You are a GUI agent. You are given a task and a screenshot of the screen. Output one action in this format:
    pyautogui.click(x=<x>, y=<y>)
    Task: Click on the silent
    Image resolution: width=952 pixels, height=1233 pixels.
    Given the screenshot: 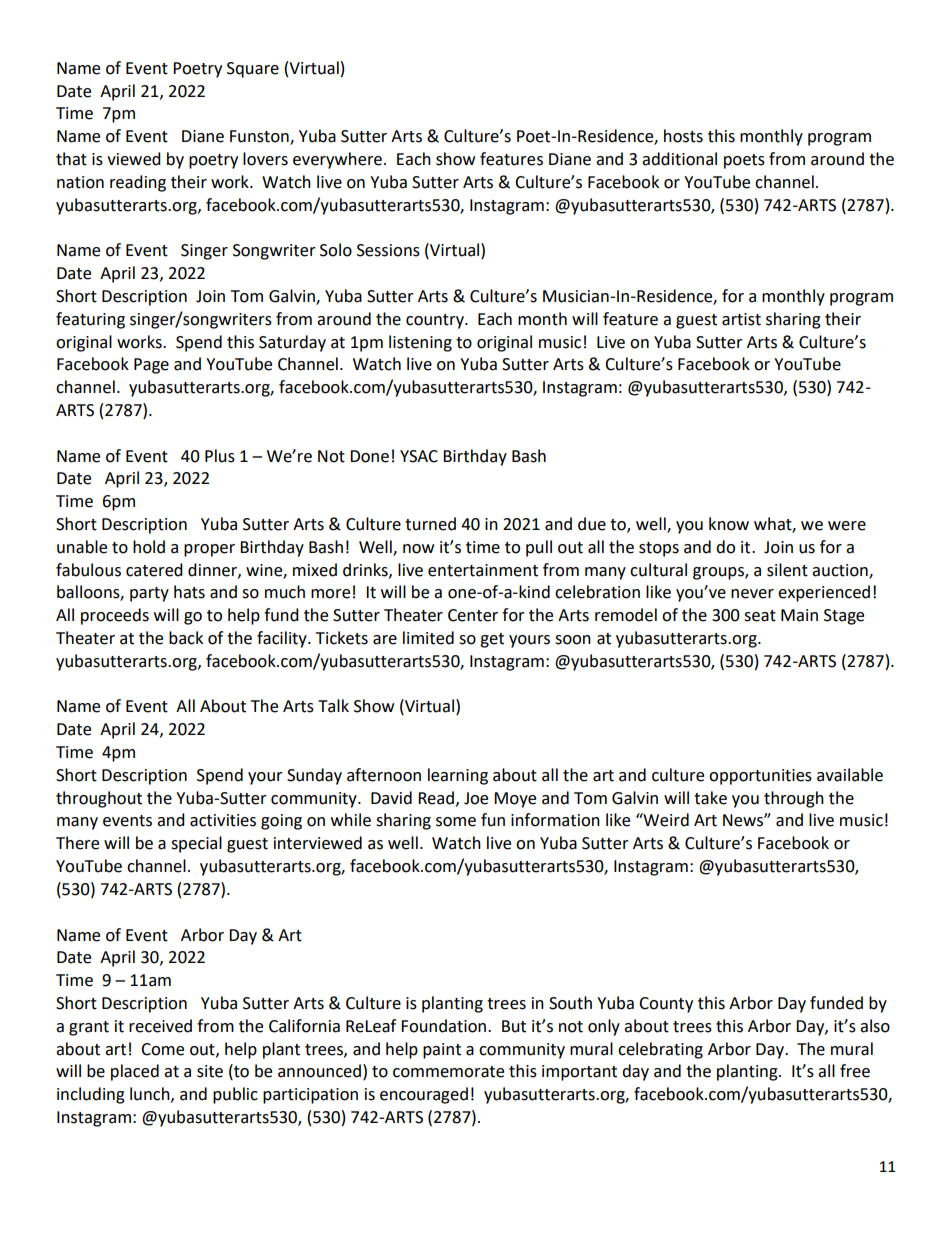 What is the action you would take?
    pyautogui.click(x=787, y=570)
